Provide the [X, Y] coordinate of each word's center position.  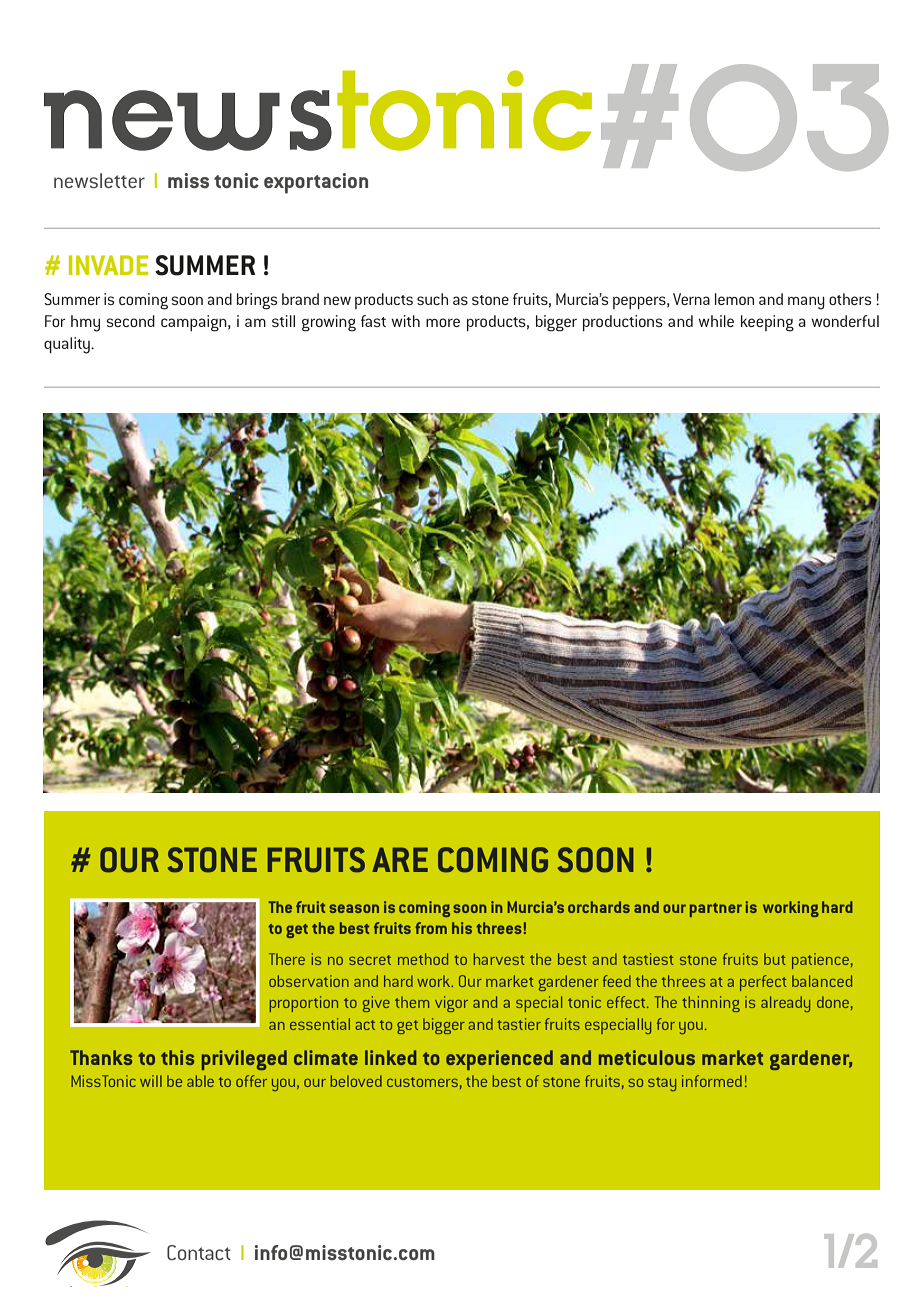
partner [716, 910]
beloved [356, 1081]
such [432, 299]
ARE [400, 859]
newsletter [99, 180]
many [806, 303]
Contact [199, 1252]
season [354, 908]
